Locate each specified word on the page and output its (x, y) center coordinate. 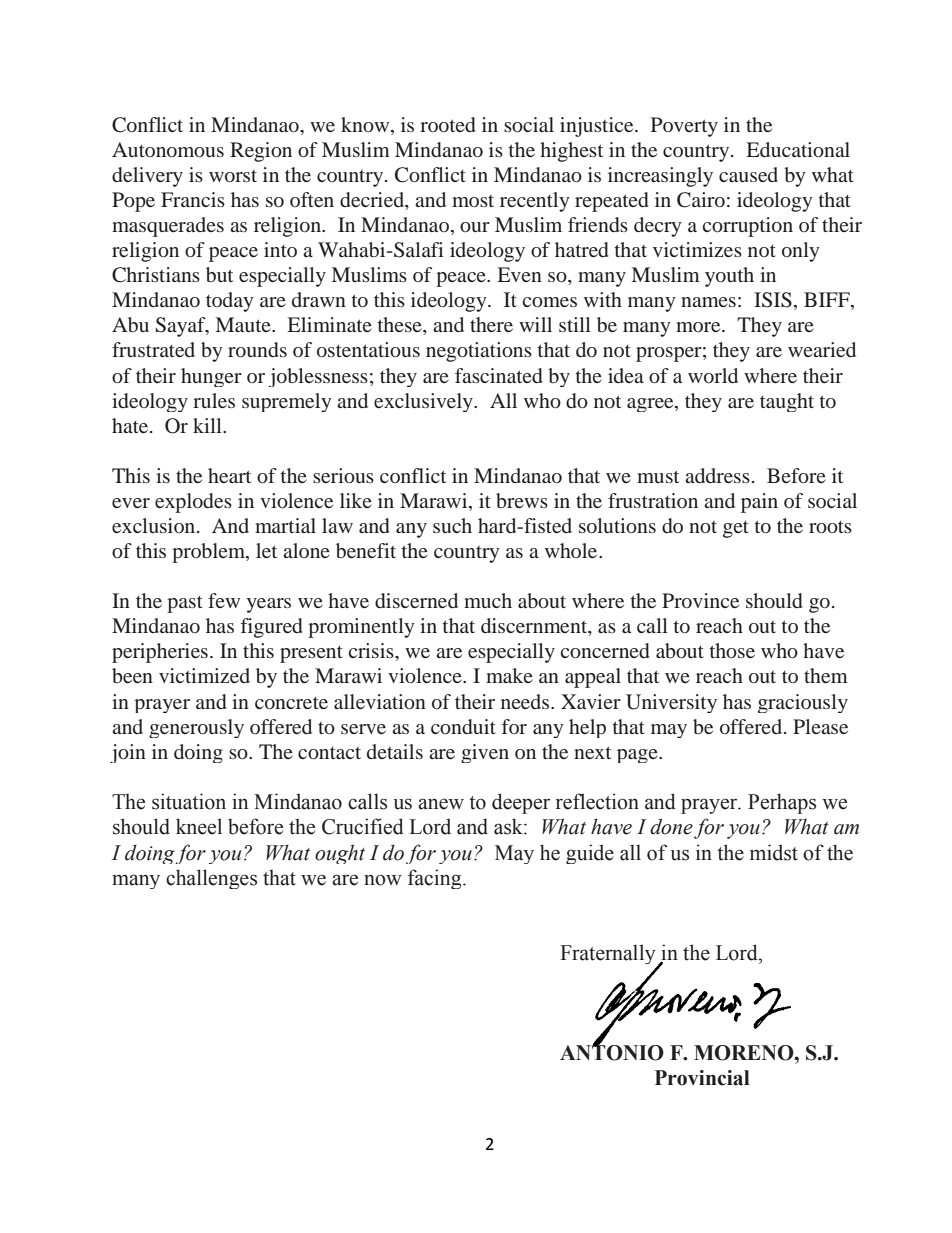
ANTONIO (612, 1052)
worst (233, 176)
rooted (448, 124)
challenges (211, 879)
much (488, 600)
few (224, 600)
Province (700, 600)
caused (748, 174)
